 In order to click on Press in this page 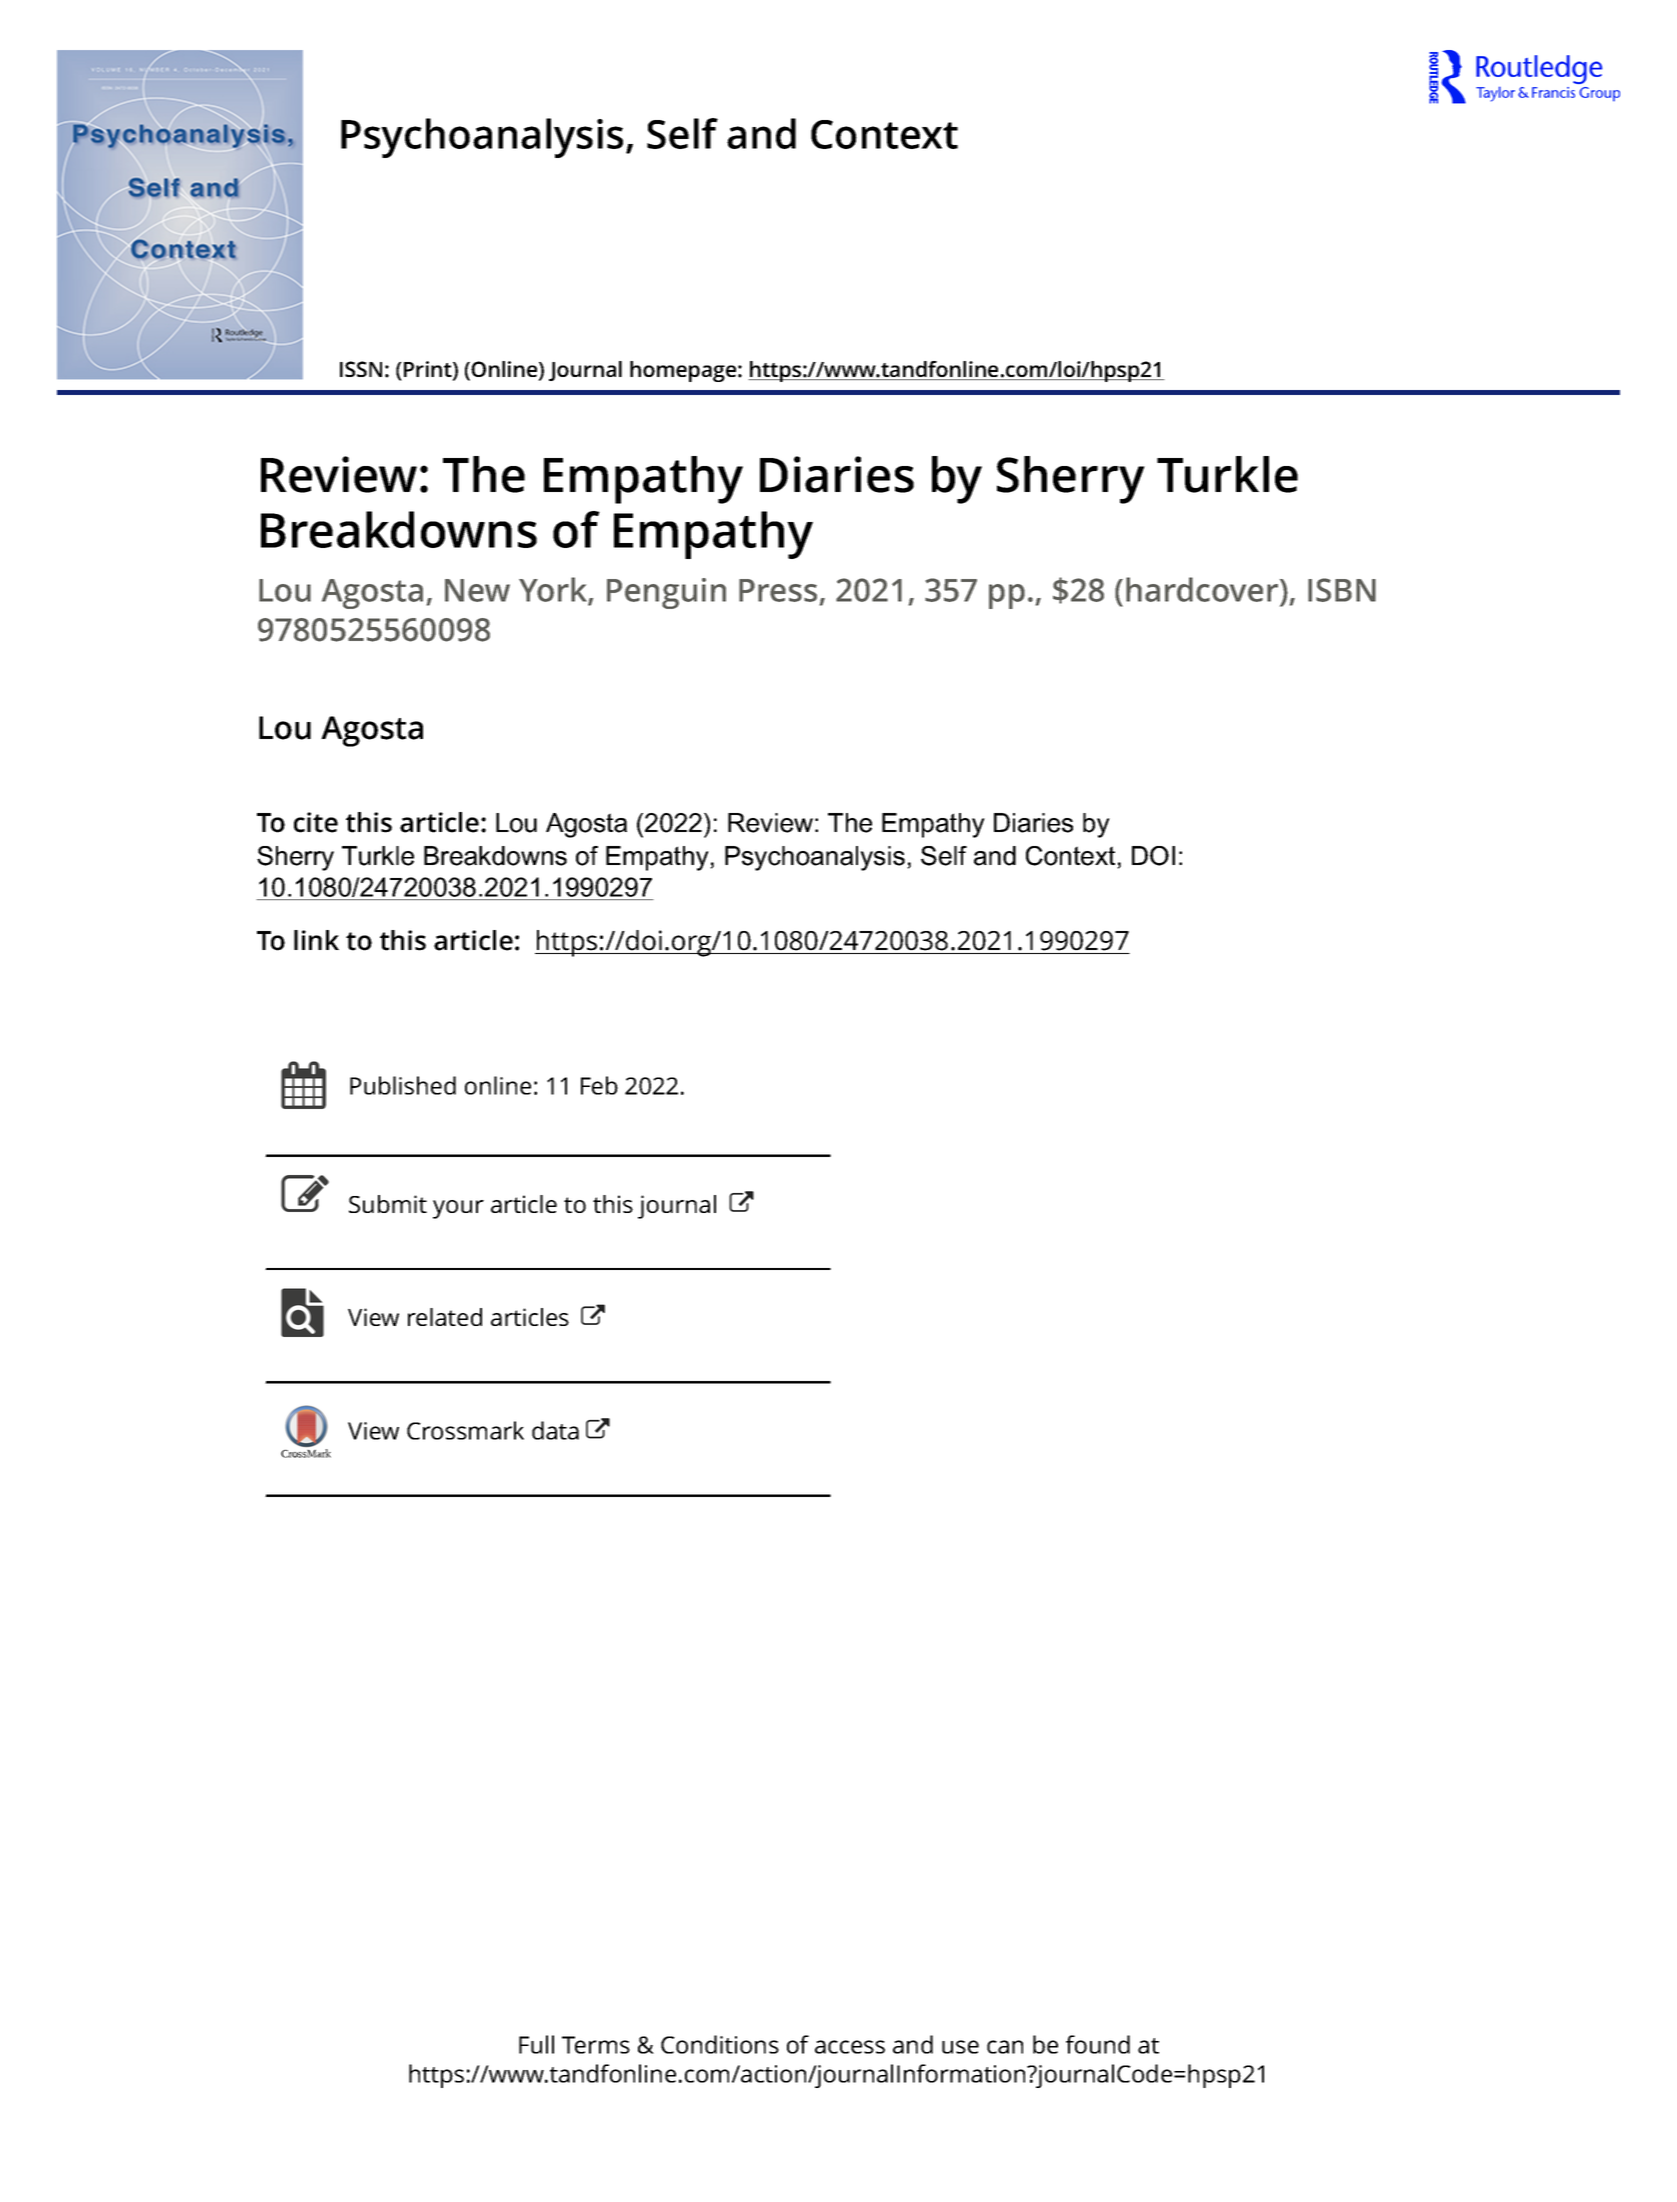, I will do `click(778, 590)`.
